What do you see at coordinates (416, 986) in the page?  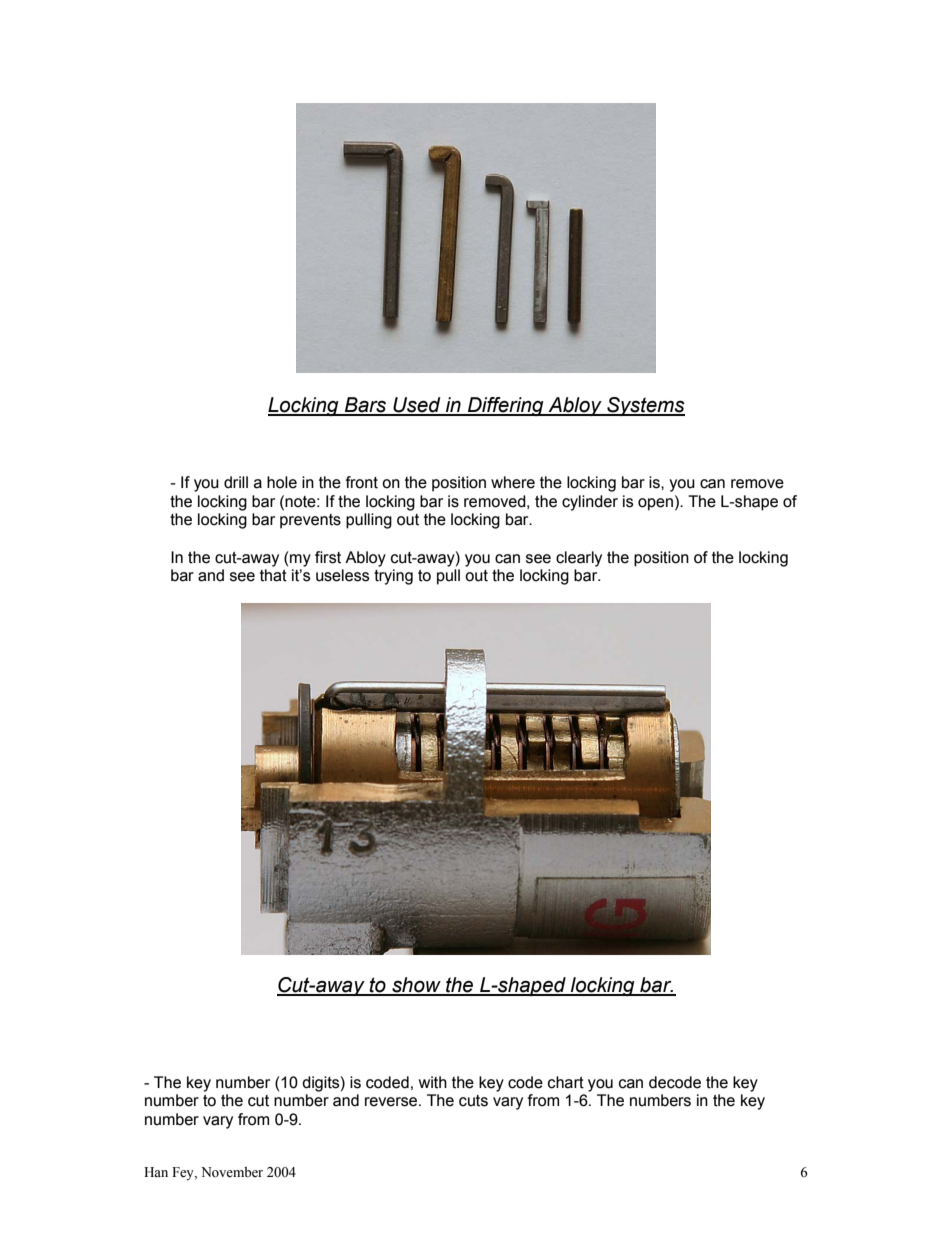 I see `show` at bounding box center [416, 986].
